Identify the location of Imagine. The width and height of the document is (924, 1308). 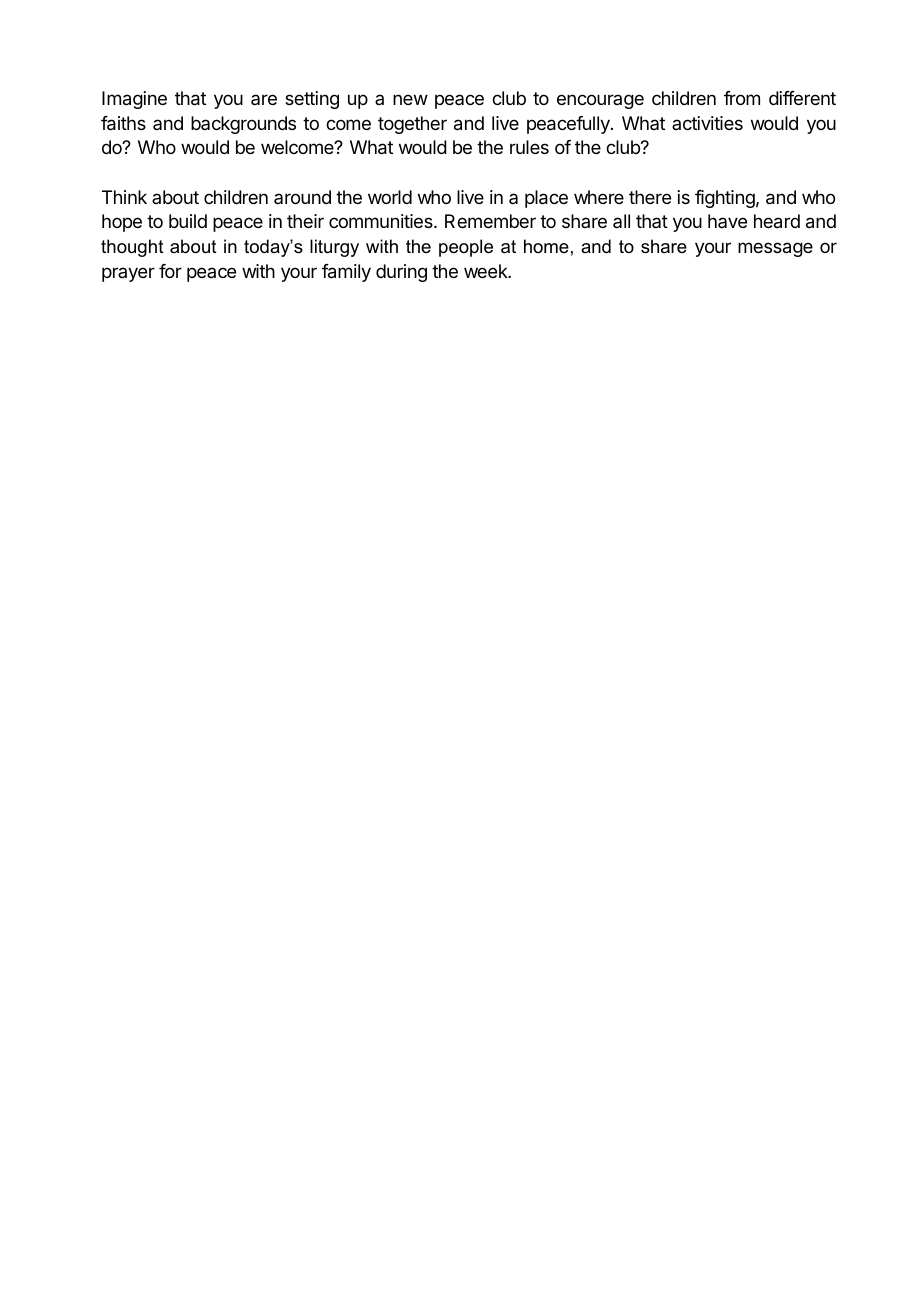
(134, 100).
